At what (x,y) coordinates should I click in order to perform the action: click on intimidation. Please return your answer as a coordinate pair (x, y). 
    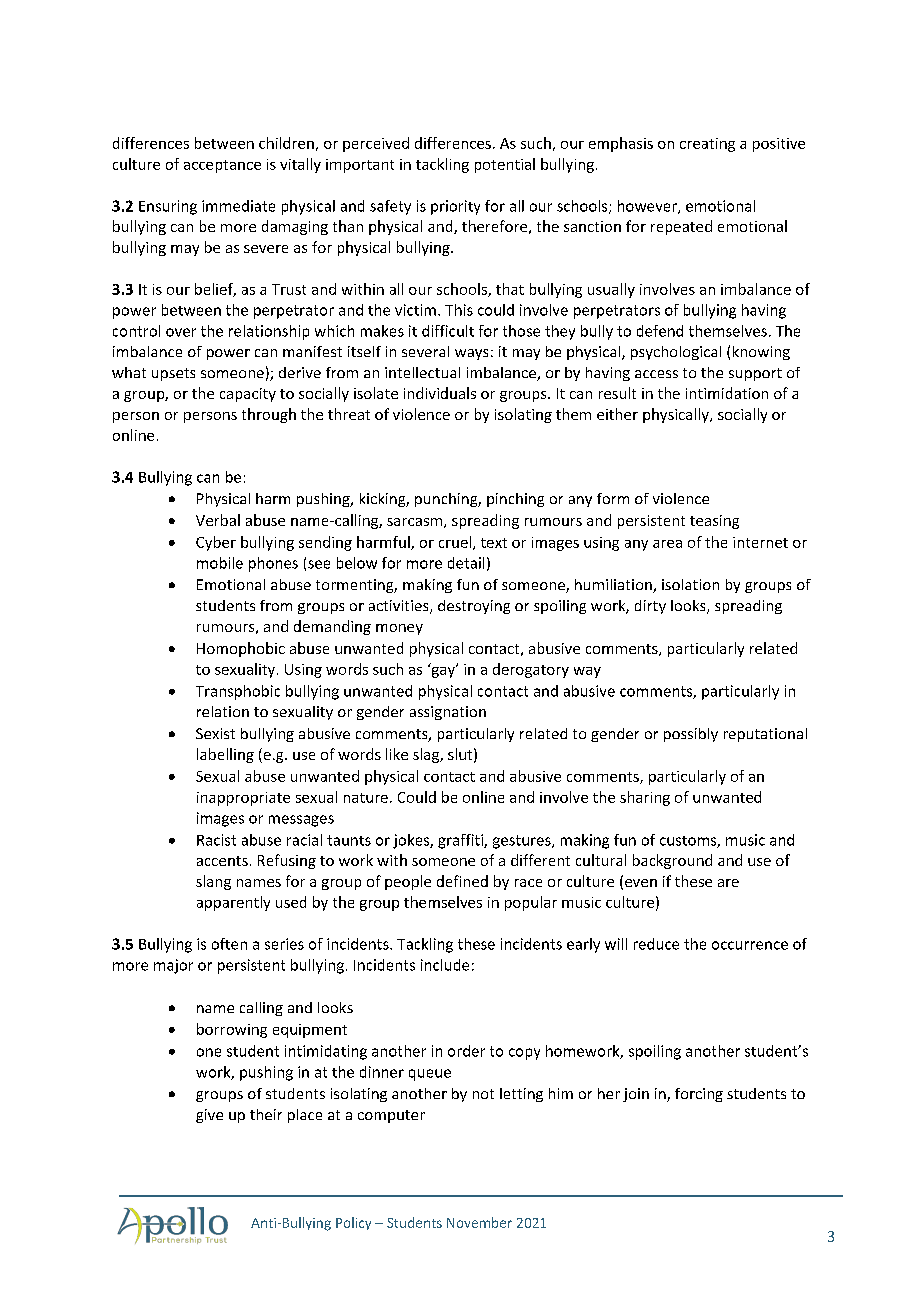
    Looking at the image, I should click on (727, 393).
